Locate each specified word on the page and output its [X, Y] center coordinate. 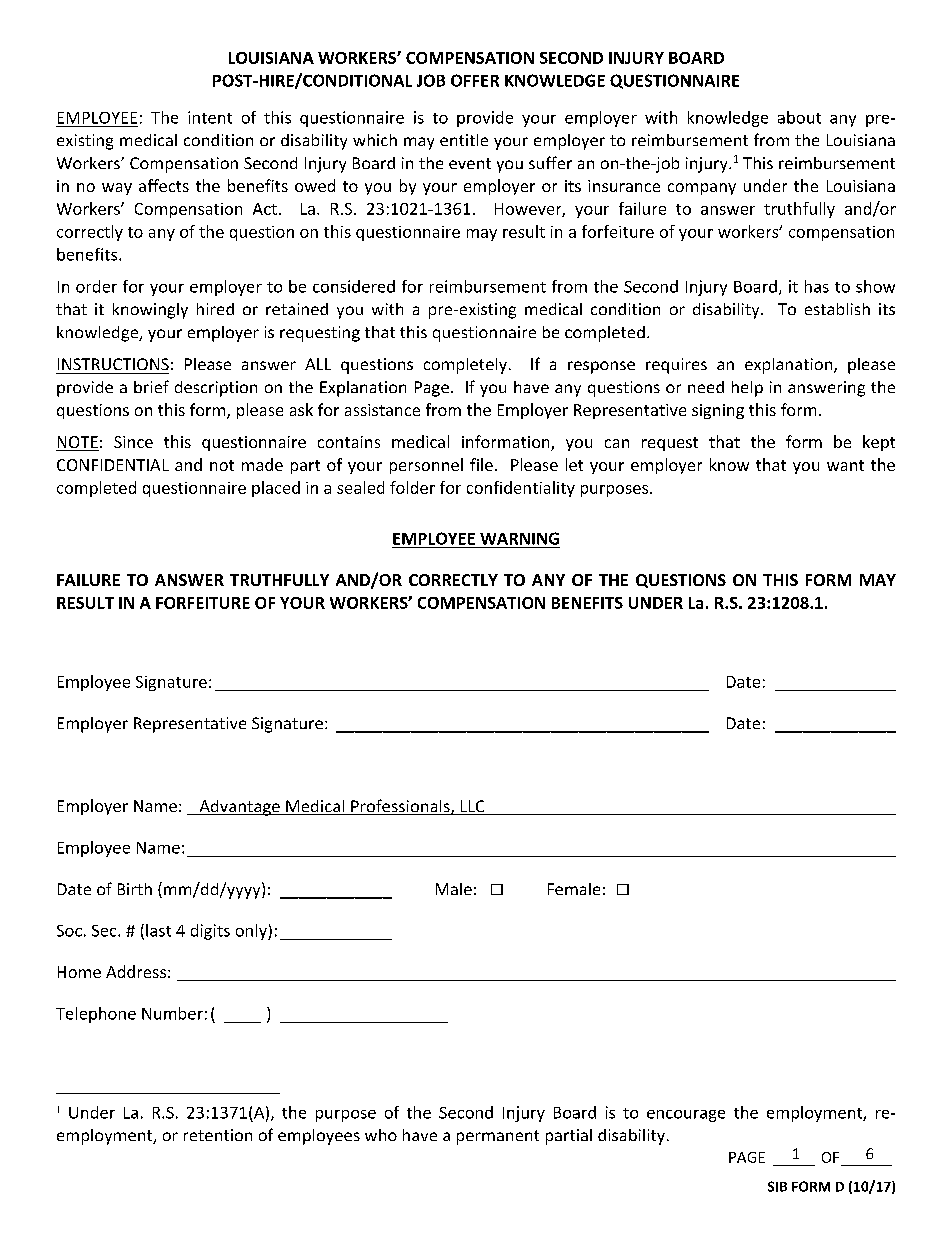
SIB [777, 1186]
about [799, 117]
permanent [498, 1137]
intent [210, 117]
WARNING [519, 538]
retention [218, 1135]
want [845, 465]
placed [276, 489]
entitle [464, 140]
